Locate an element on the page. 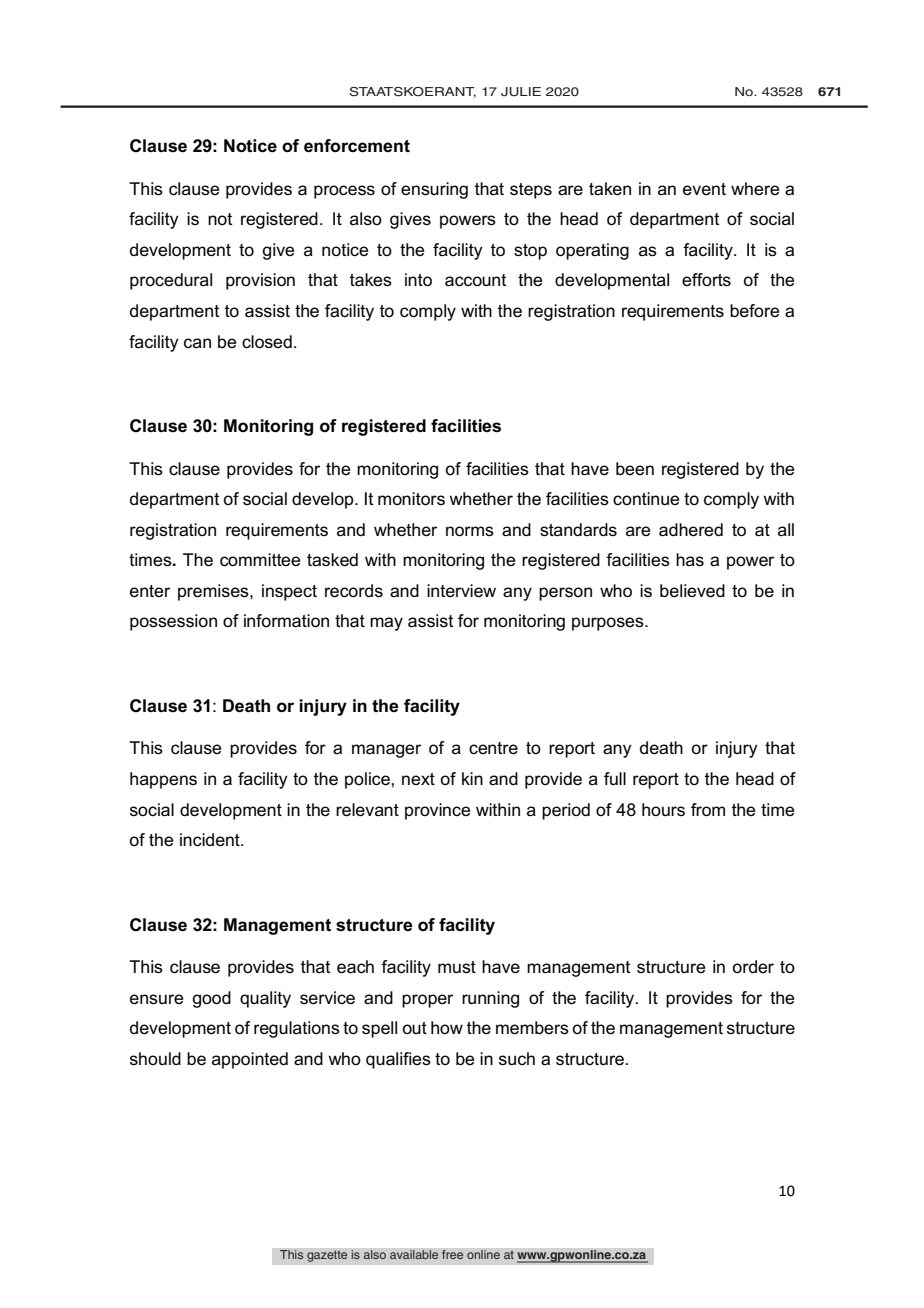 The image size is (924, 1308). free is located at coordinates (453, 1255).
